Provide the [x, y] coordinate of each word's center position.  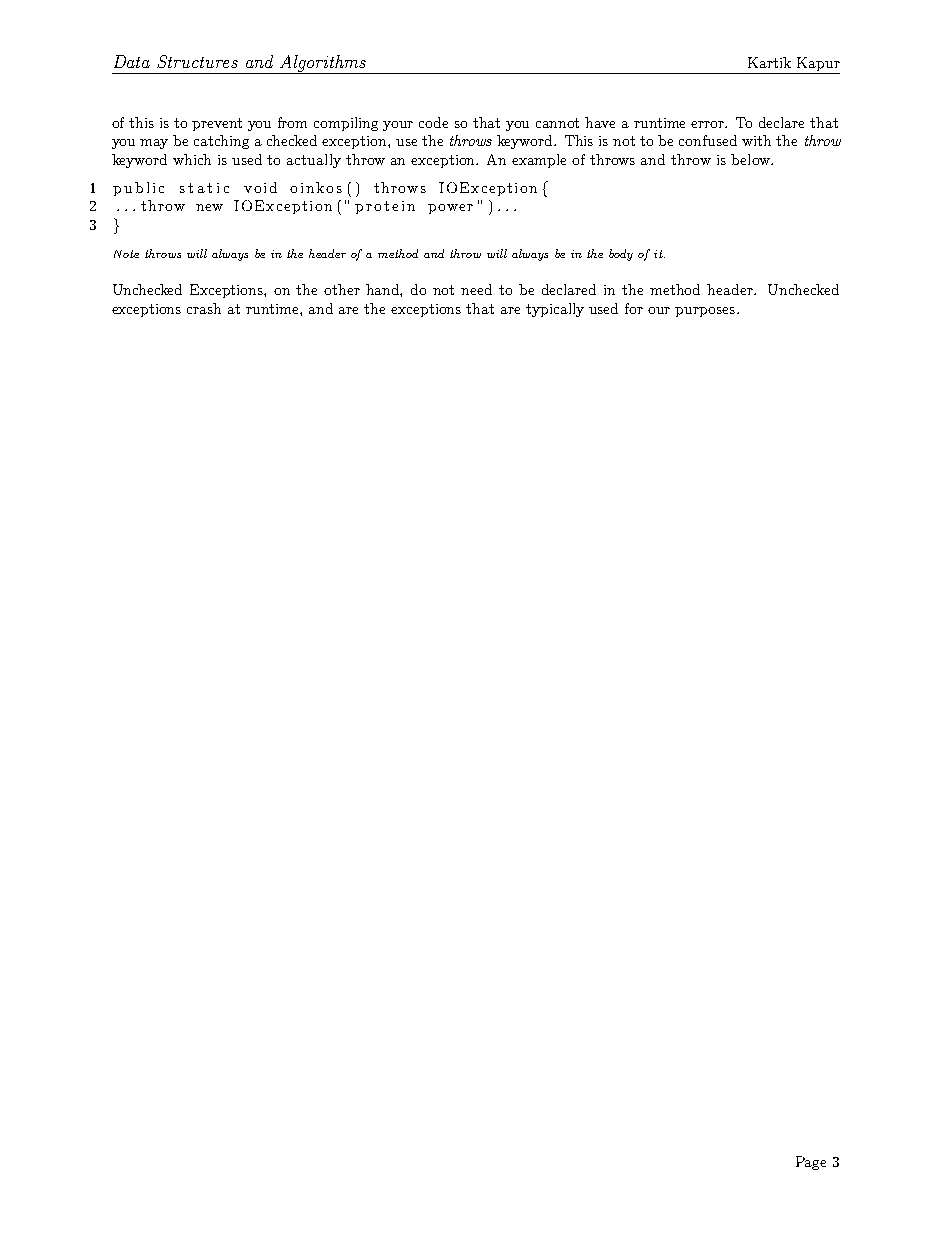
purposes [705, 312]
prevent [217, 124]
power [450, 209]
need [476, 289]
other [342, 289]
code [433, 122]
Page [811, 1163]
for [634, 308]
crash [204, 308]
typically [555, 310]
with [756, 140]
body [621, 255]
